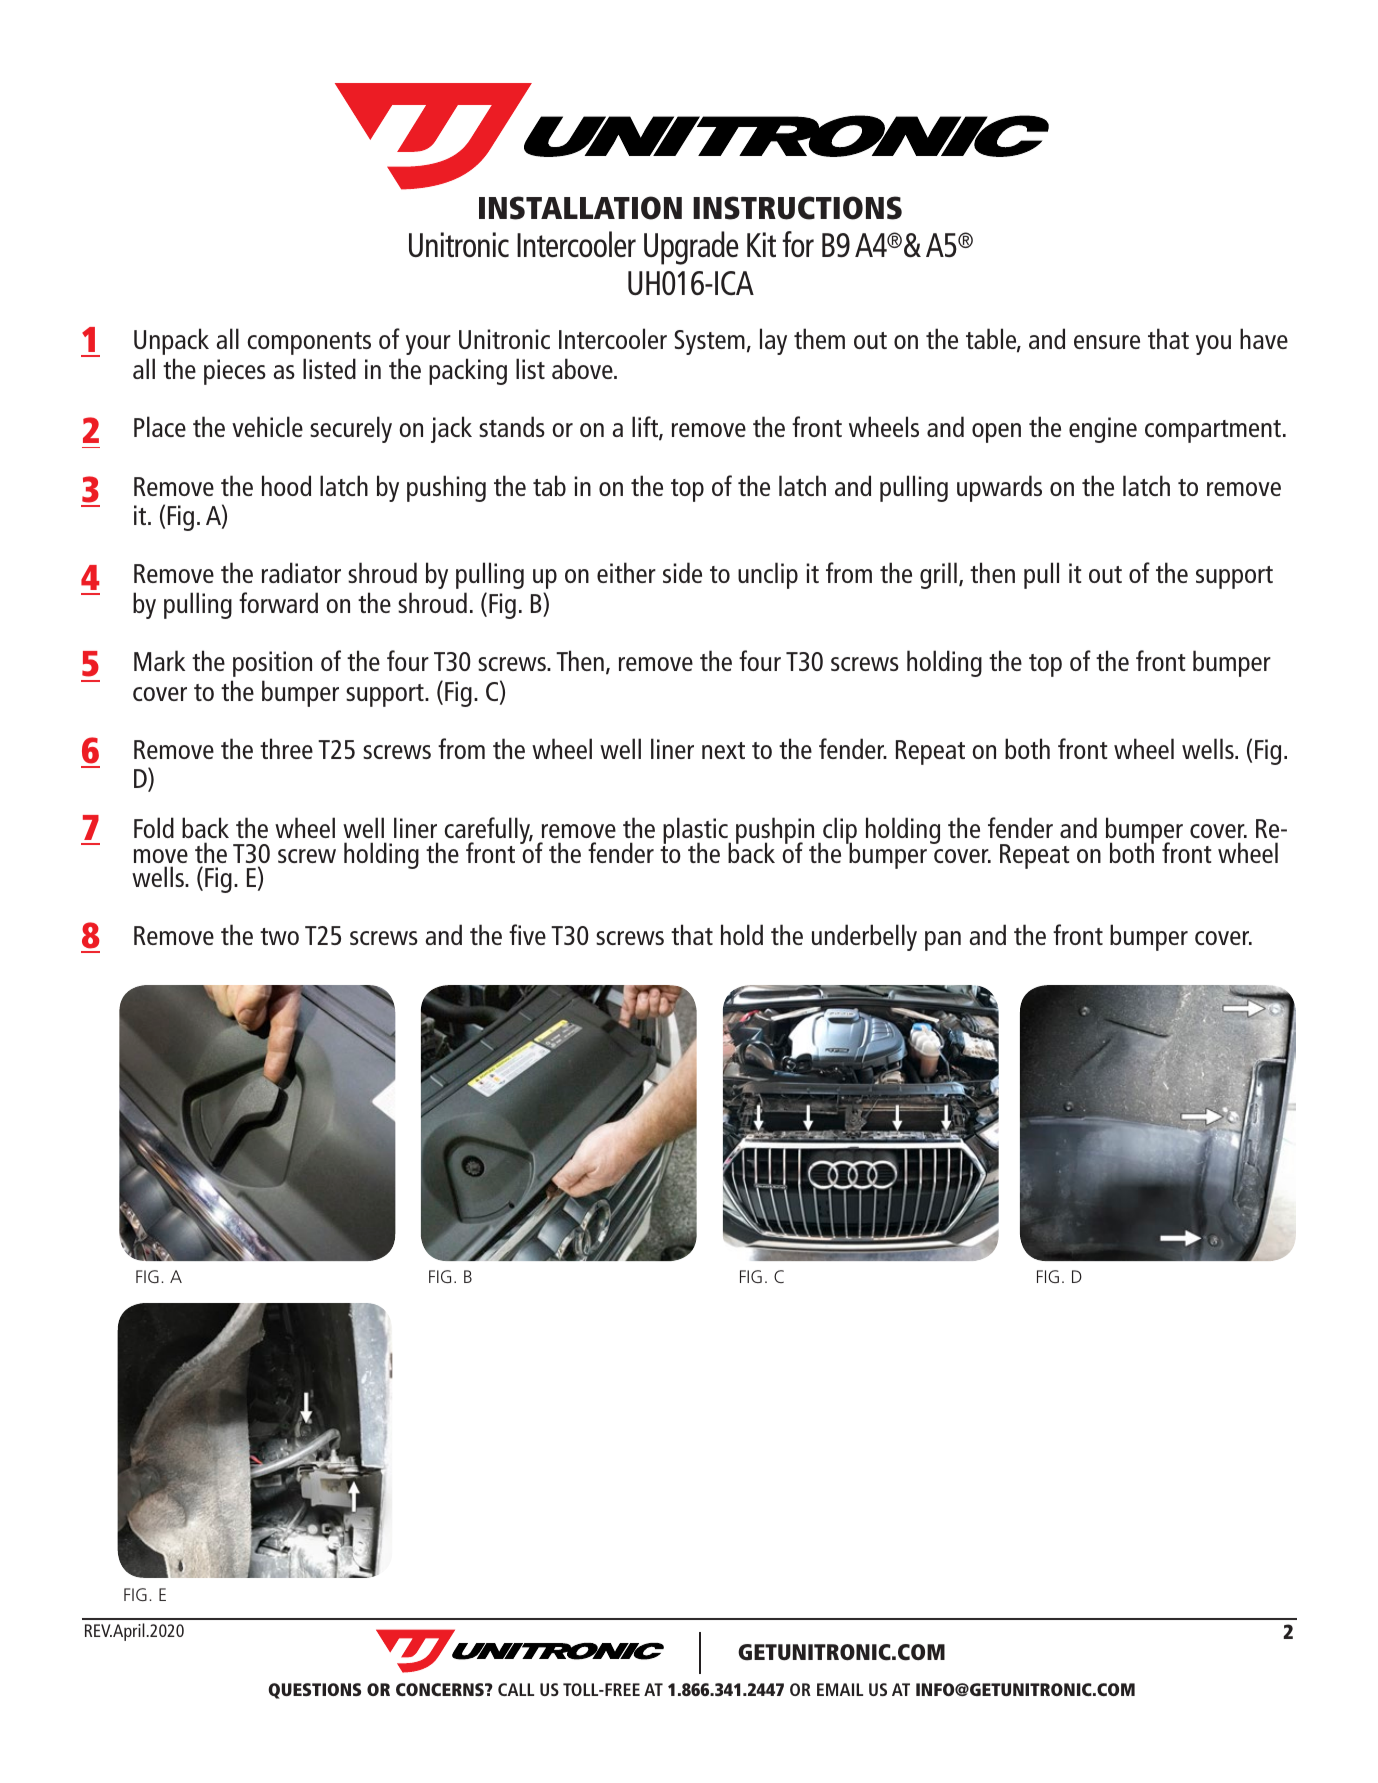 This document has width=1378, height=1783. I want to click on Upgrade, so click(691, 248).
